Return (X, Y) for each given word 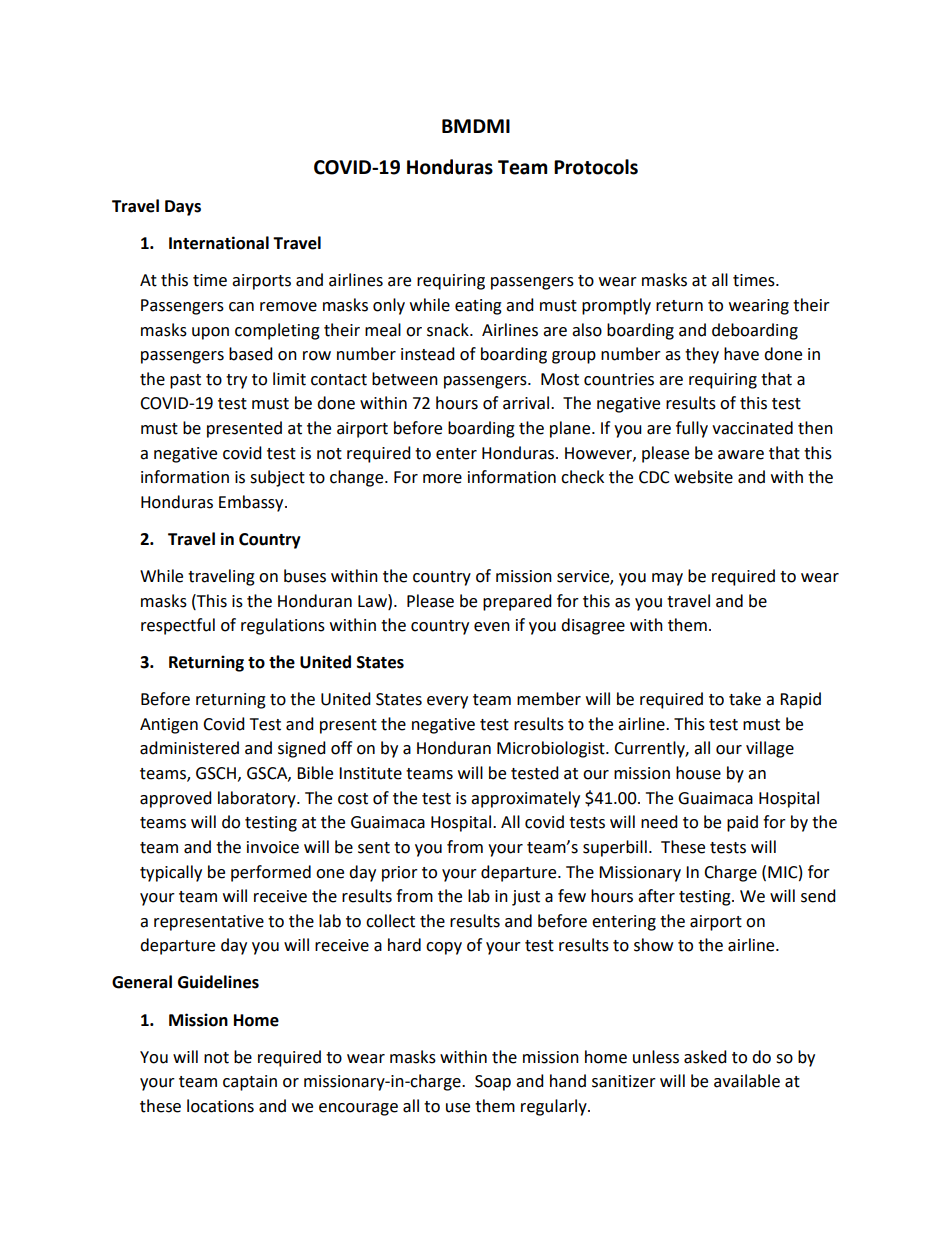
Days (183, 208)
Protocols (596, 167)
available (747, 1081)
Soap (493, 1083)
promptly (616, 306)
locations (220, 1106)
